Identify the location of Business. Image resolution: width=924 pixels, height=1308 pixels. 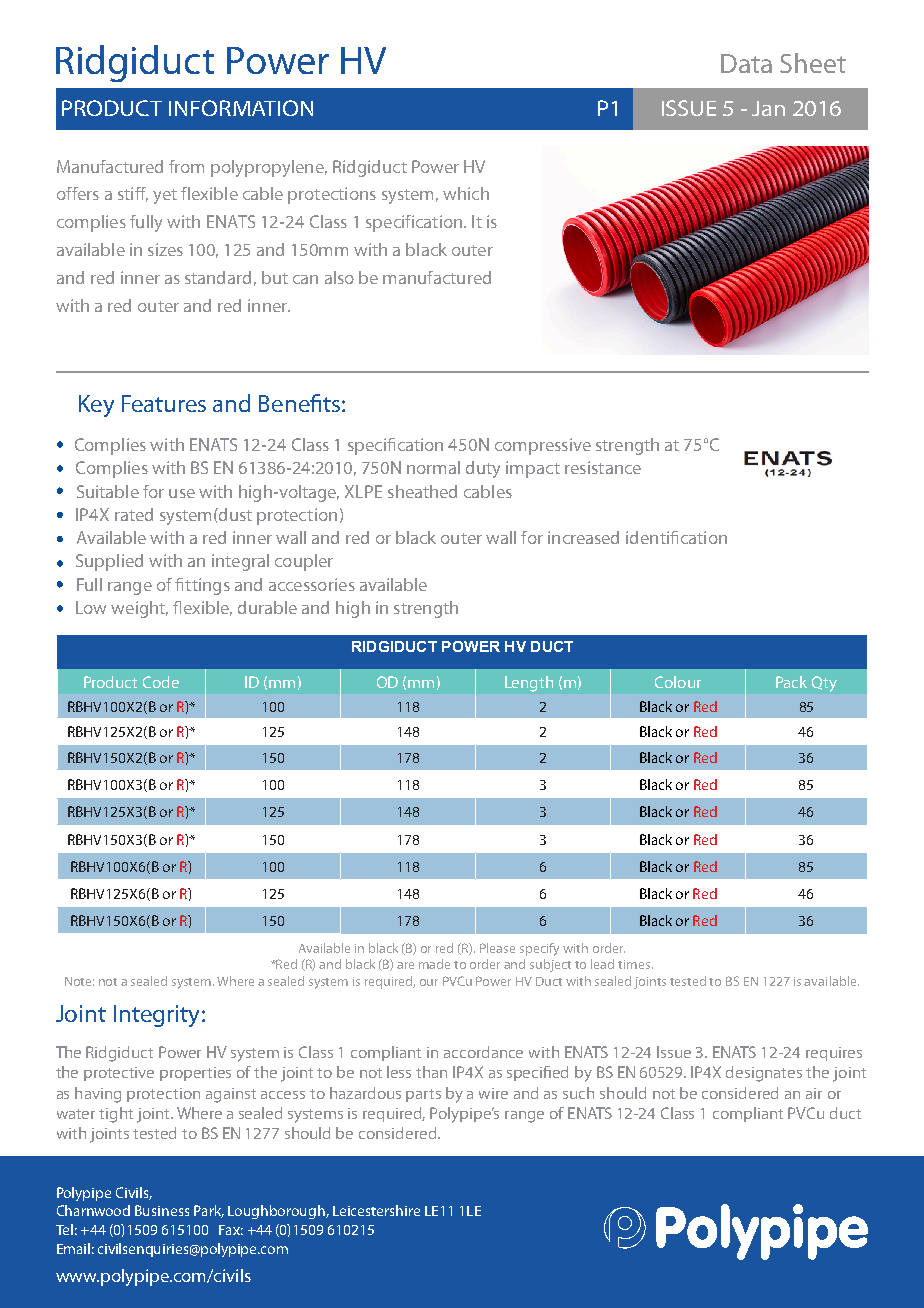
(162, 1210).
